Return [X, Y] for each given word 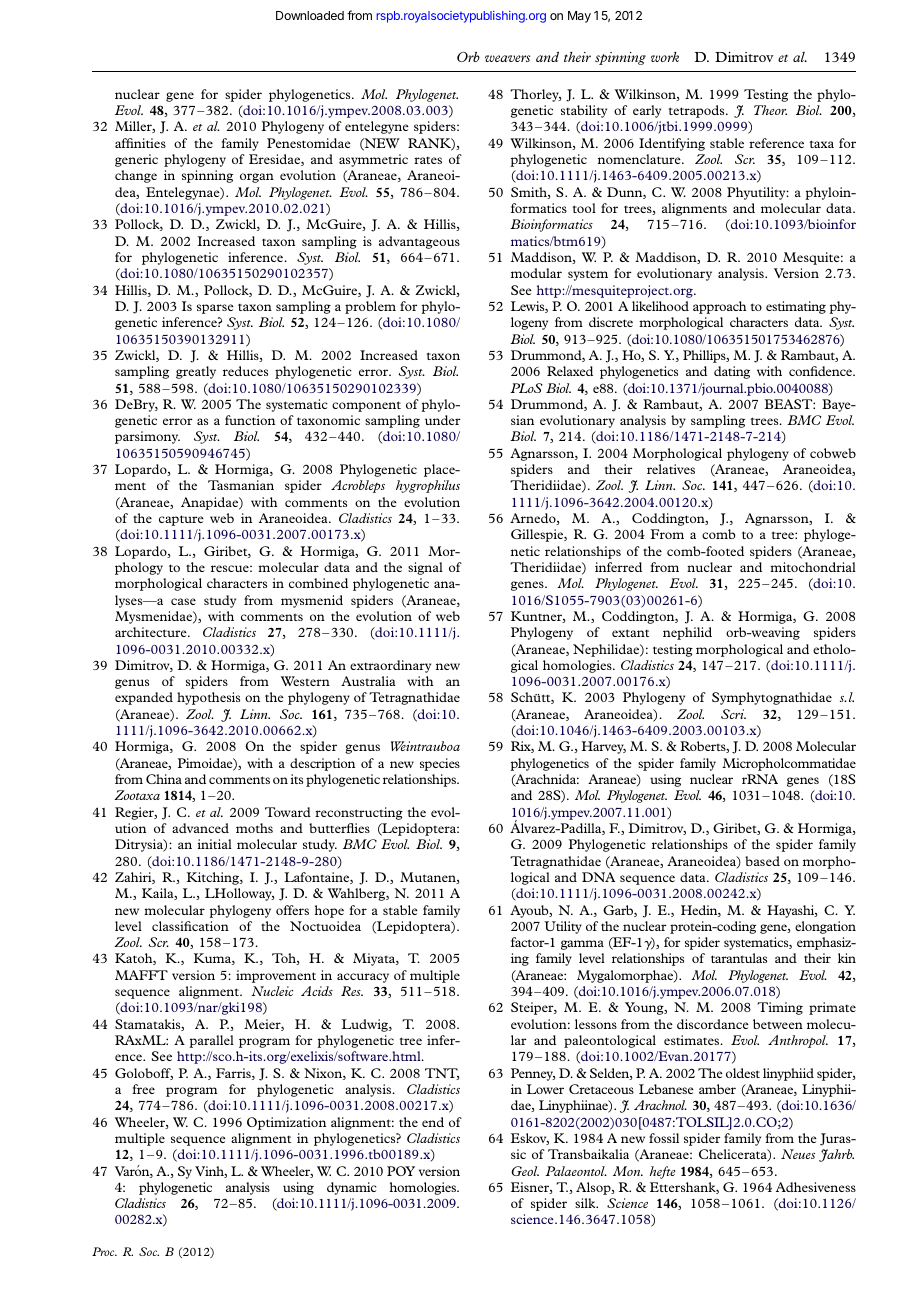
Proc [104, 1251]
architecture [152, 632]
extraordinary [390, 666]
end [433, 1122]
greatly [196, 372]
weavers [507, 58]
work [665, 57]
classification [190, 926]
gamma [582, 945]
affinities [140, 143]
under [442, 420]
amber [717, 1089]
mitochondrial [813, 567]
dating [732, 372]
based [762, 861]
